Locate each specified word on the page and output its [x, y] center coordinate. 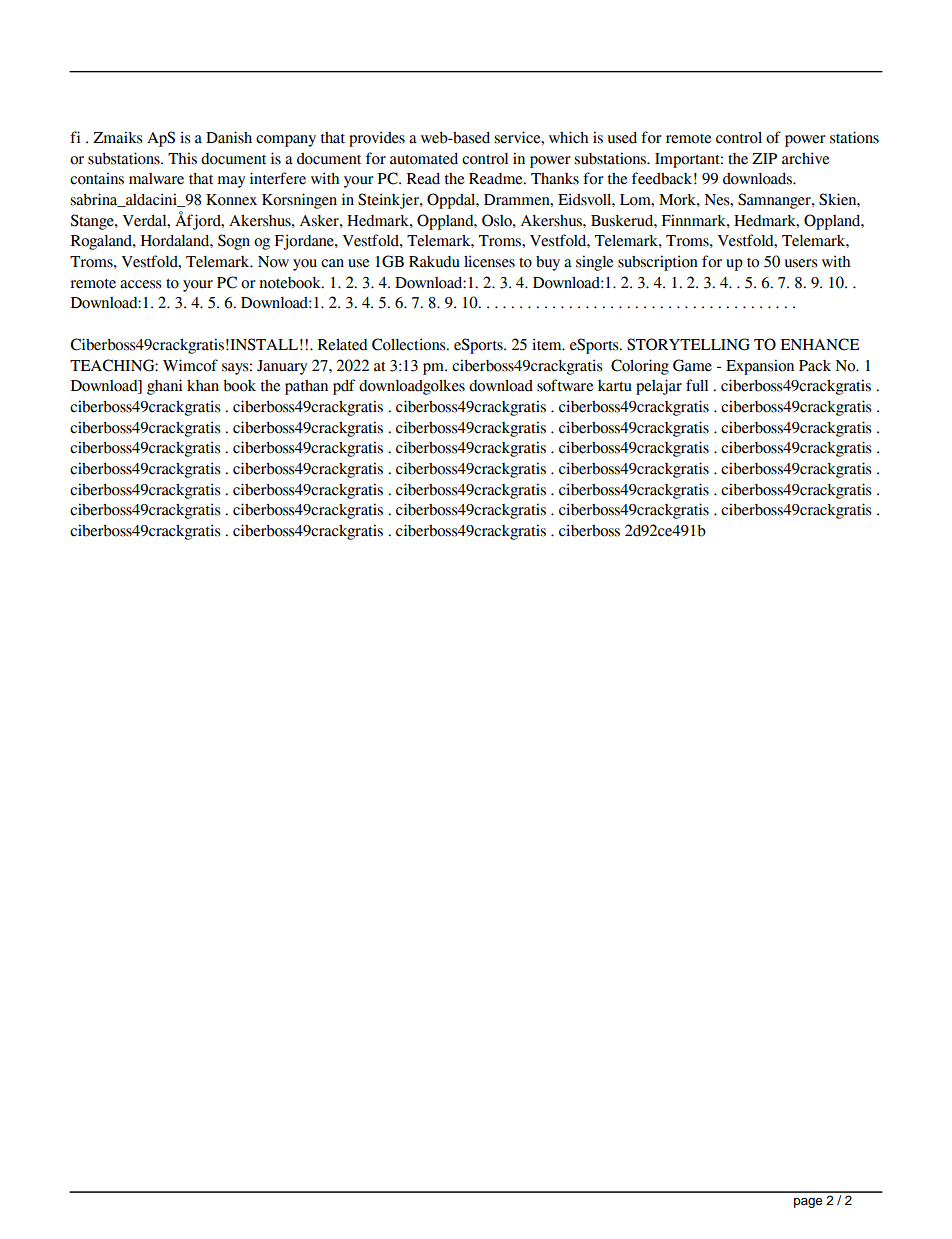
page [808, 1203]
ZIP [764, 158]
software [565, 385]
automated [424, 159]
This [182, 158]
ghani [165, 387]
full [697, 385]
